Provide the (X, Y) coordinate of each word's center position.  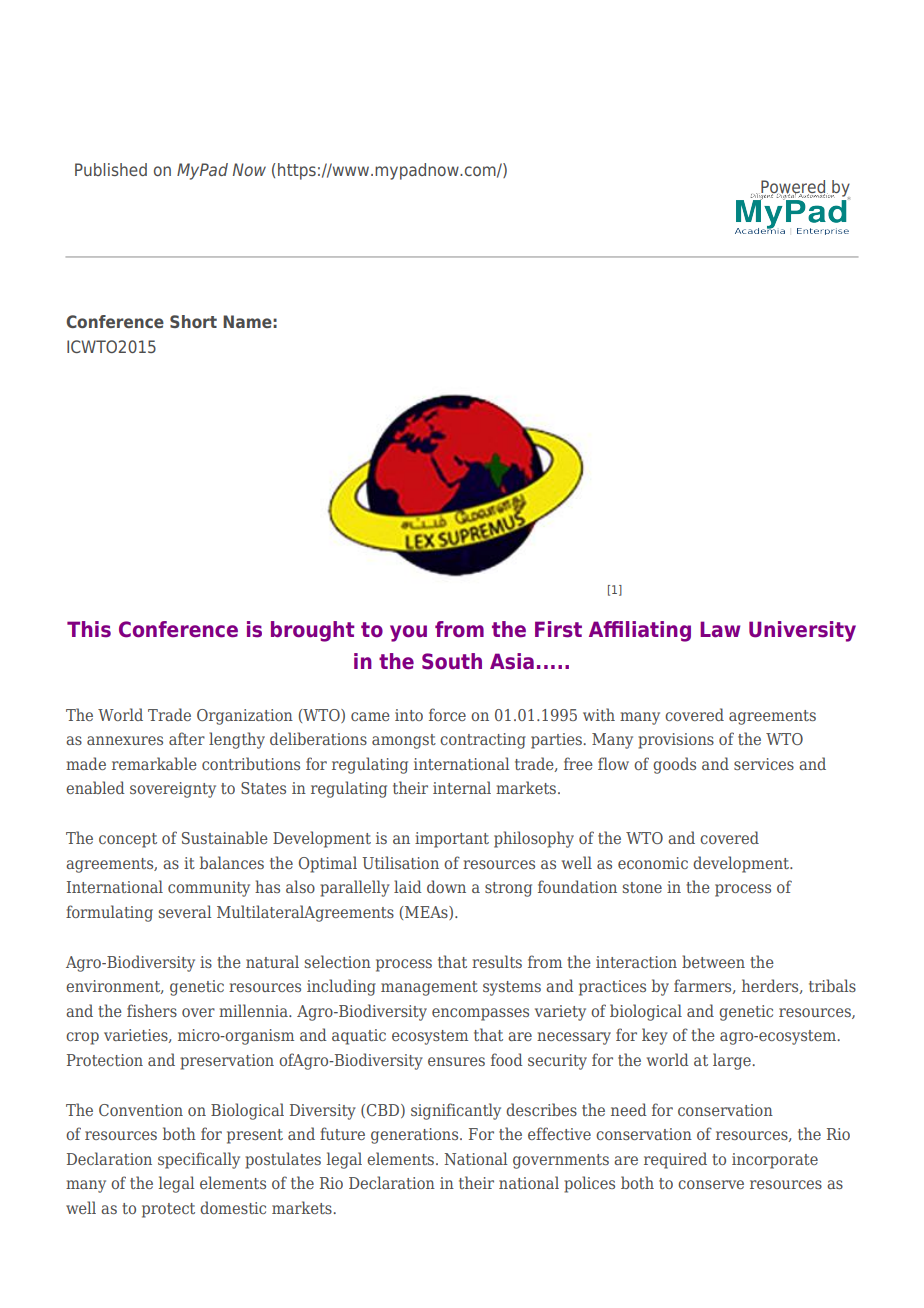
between (713, 961)
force (447, 714)
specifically (199, 1160)
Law (720, 629)
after (187, 738)
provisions (676, 741)
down (446, 886)
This (89, 629)
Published (111, 169)
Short (193, 321)
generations (416, 1136)
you (408, 633)
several (185, 911)
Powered (793, 188)
